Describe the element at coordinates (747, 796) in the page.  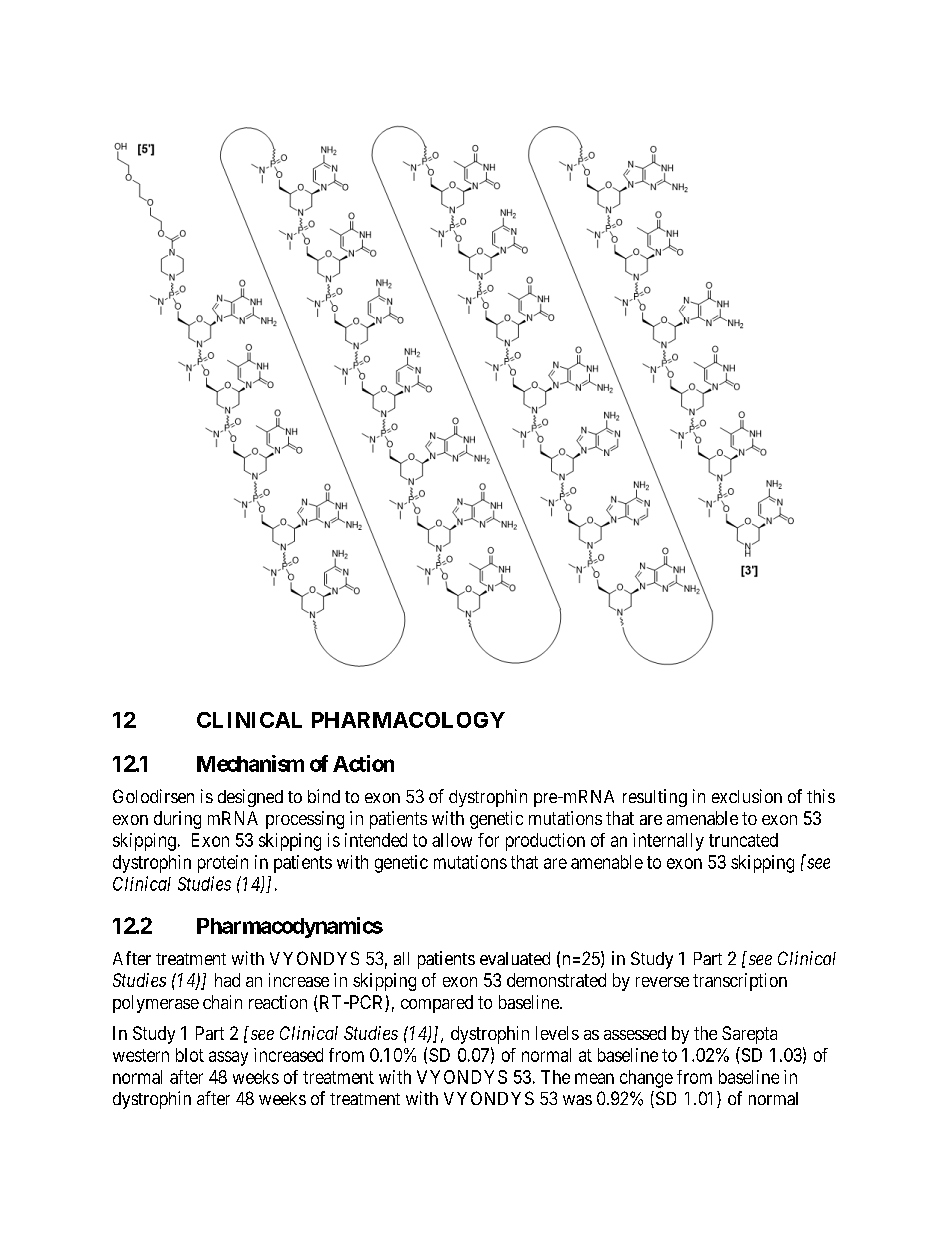
I see `exclusion` at that location.
